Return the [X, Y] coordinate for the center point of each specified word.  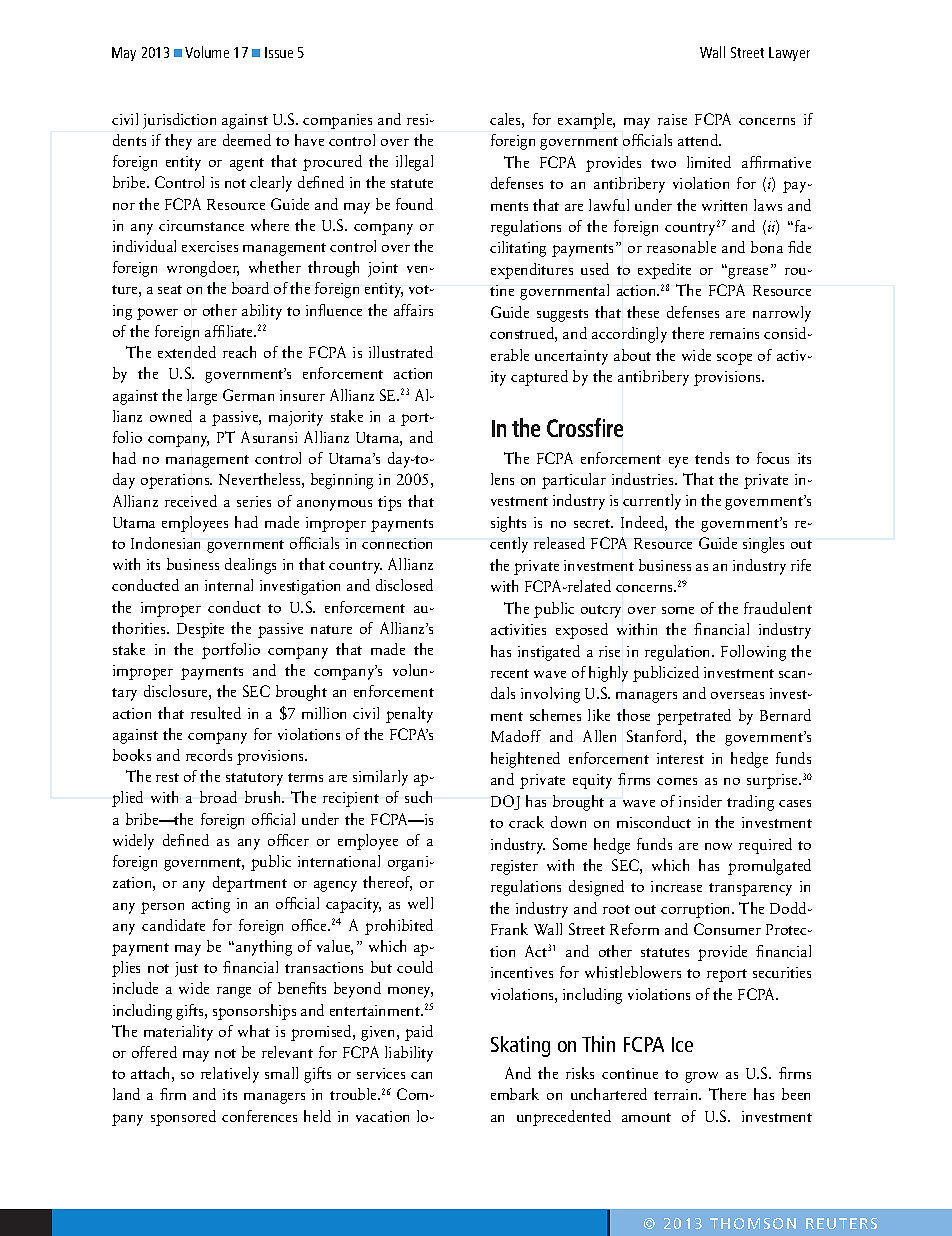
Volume [207, 52]
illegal [414, 163]
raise [672, 119]
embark [515, 1094]
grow [701, 1077]
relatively [230, 1075]
